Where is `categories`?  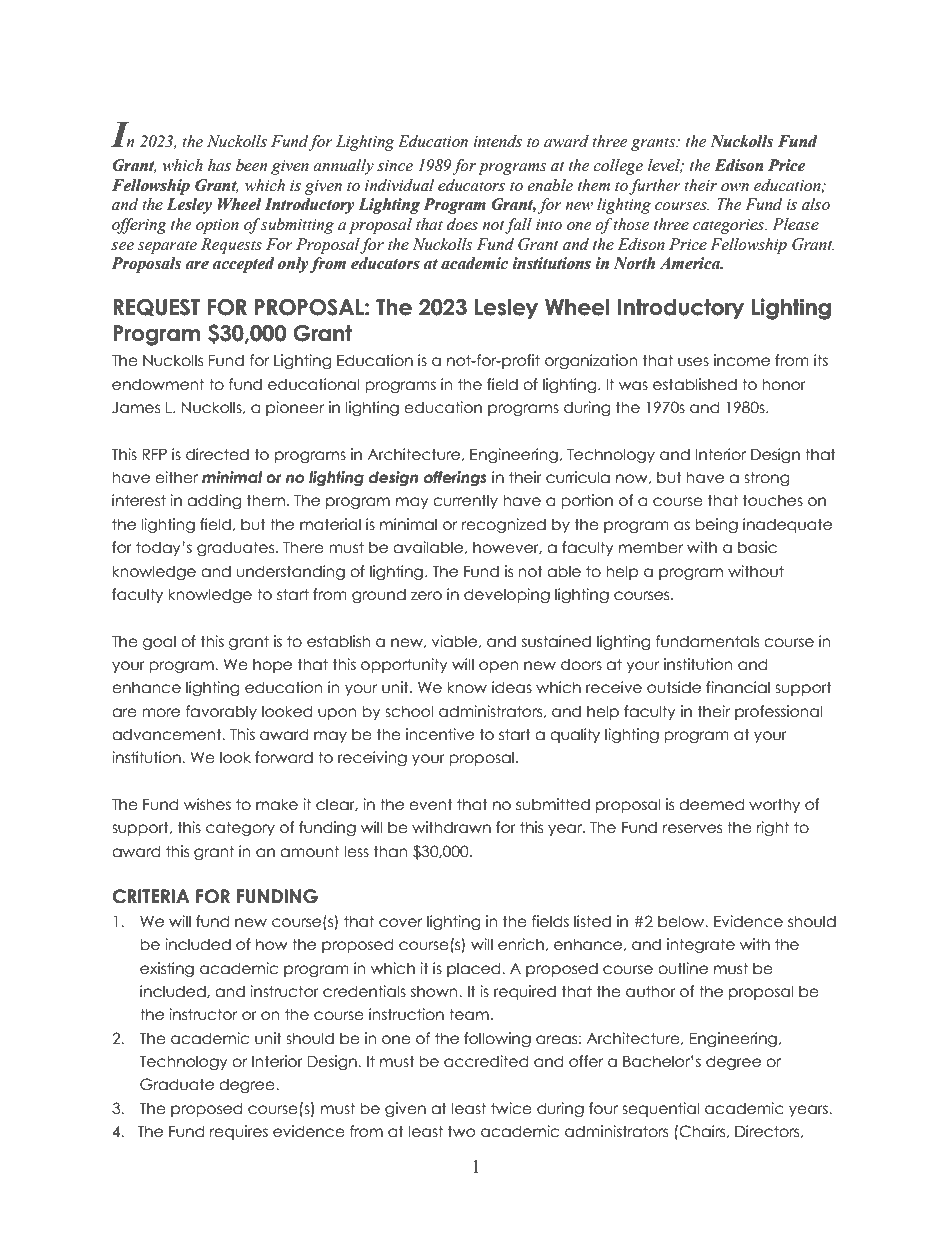 categories is located at coordinates (729, 226).
